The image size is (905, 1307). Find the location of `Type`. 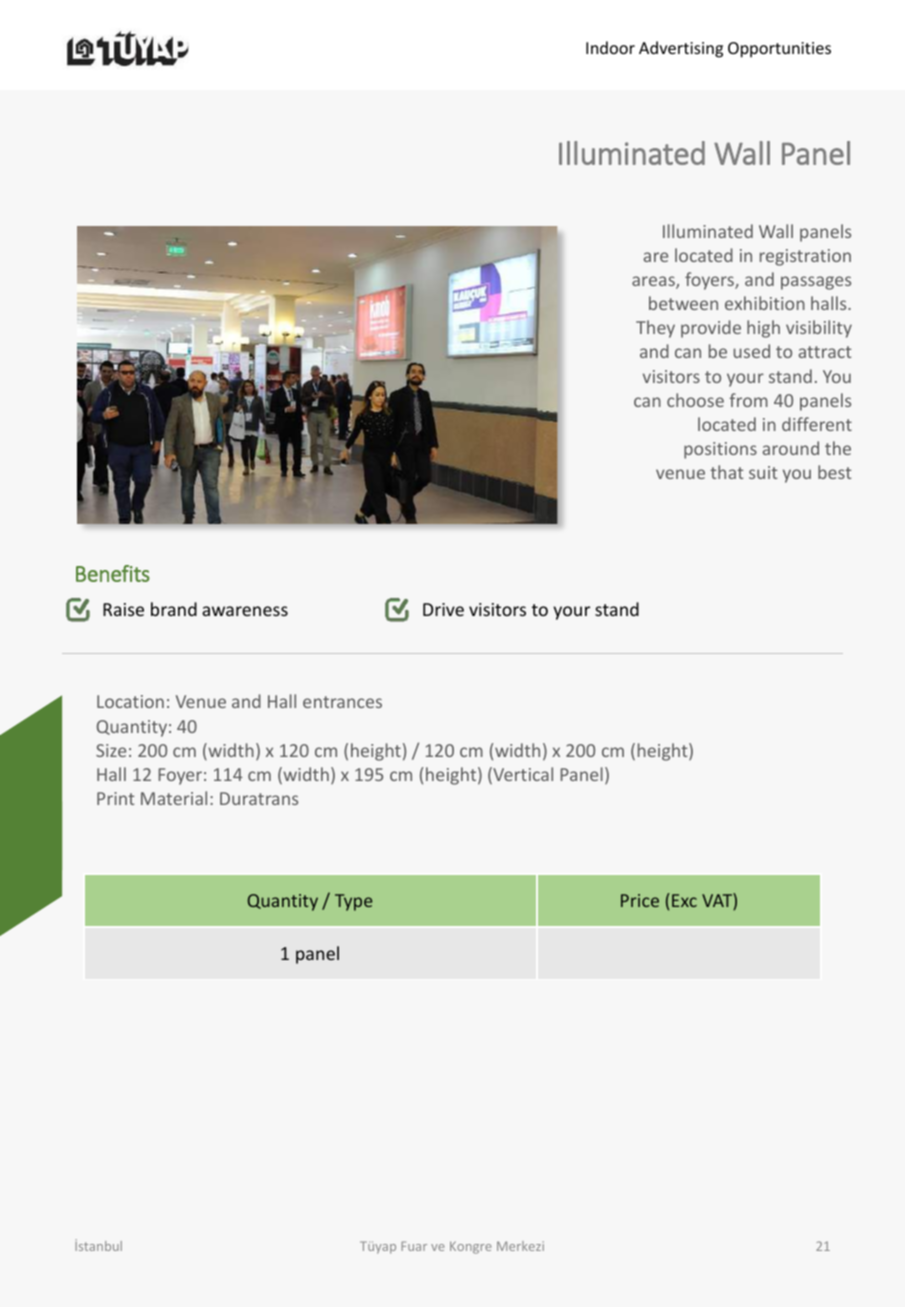

Type is located at coordinates (353, 902).
